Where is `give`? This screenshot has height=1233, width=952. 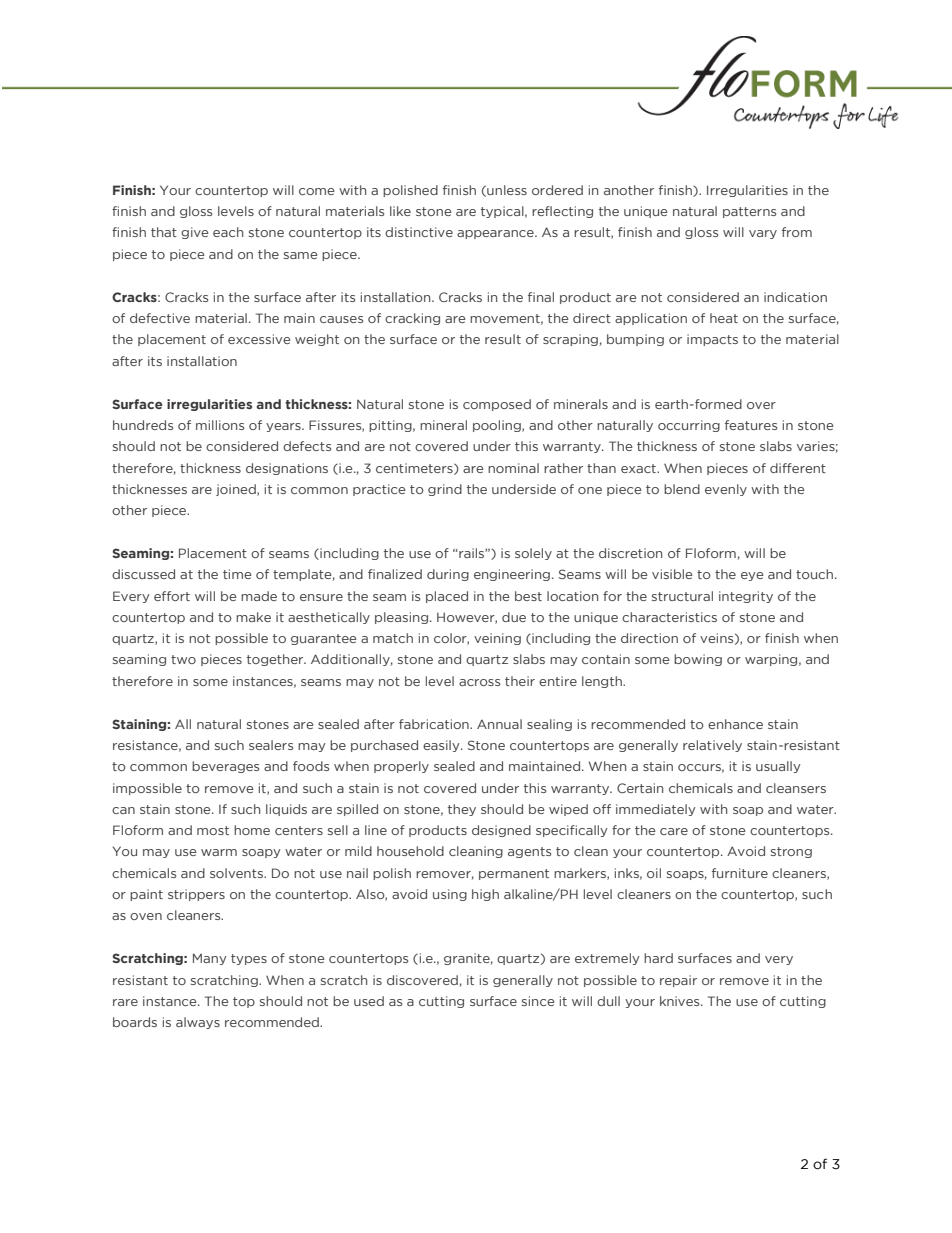
give is located at coordinates (195, 233).
